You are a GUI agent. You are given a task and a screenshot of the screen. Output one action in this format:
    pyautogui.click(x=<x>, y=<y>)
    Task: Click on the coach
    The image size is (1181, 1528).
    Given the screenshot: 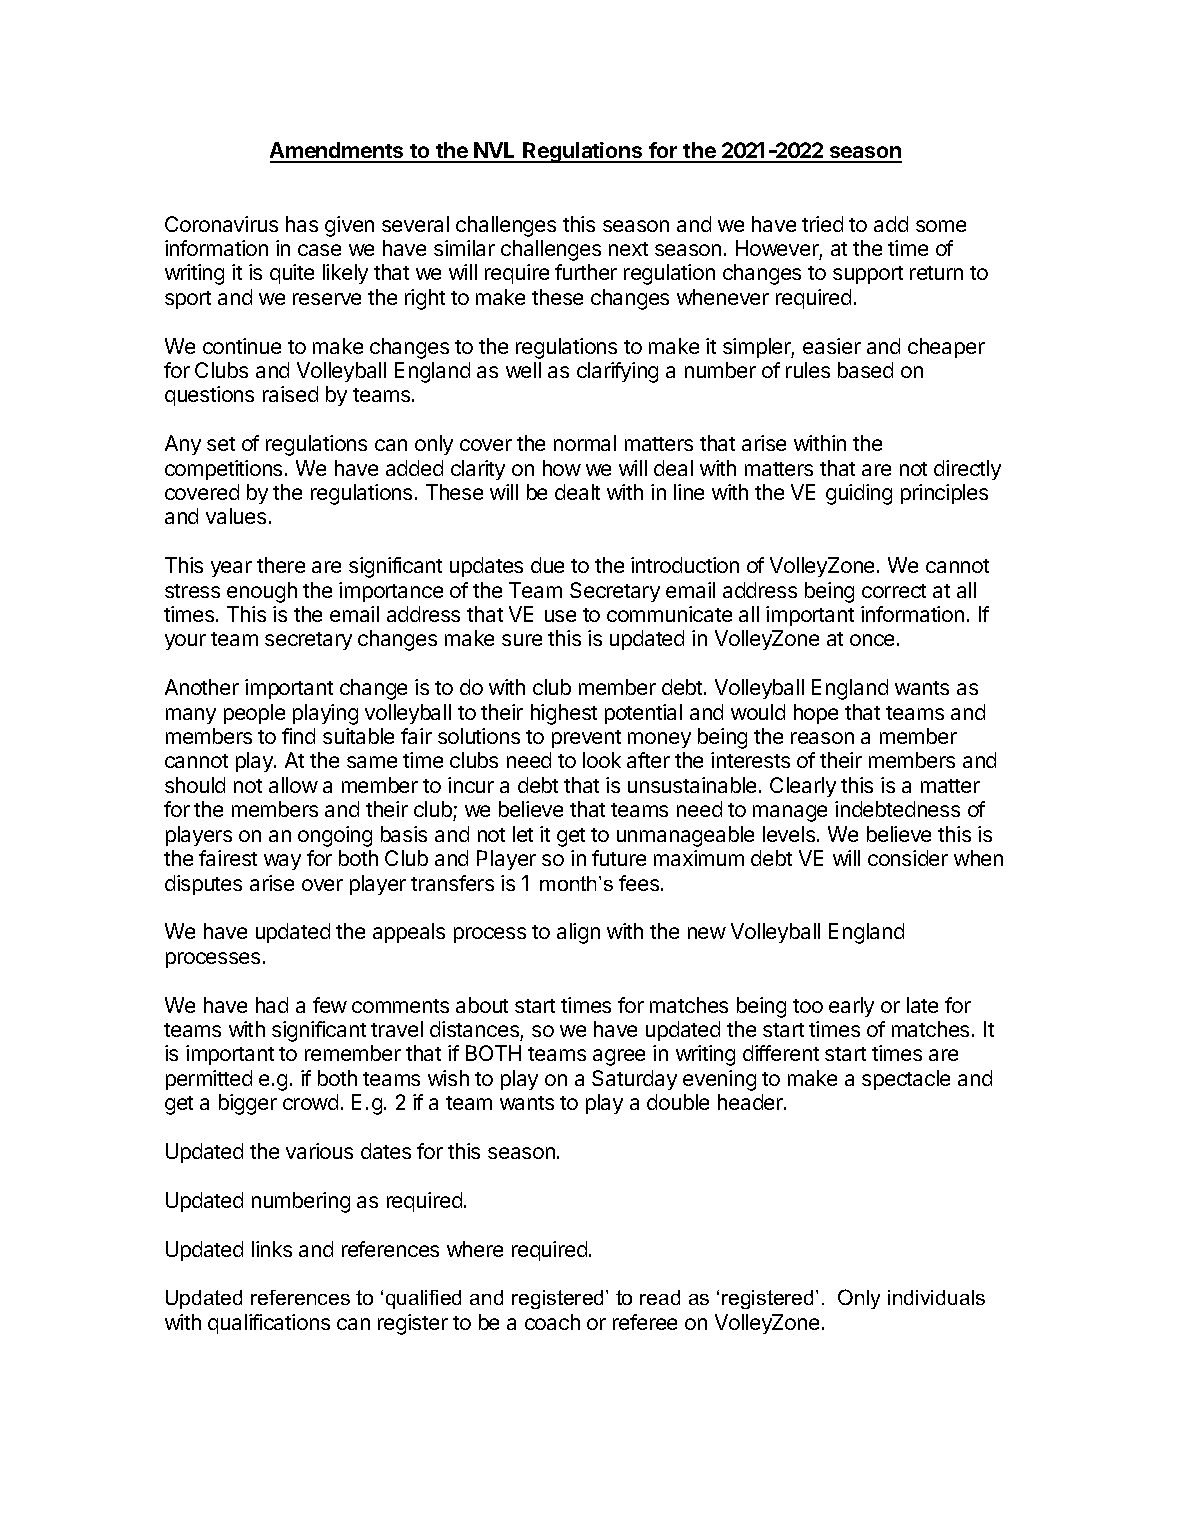 What is the action you would take?
    pyautogui.click(x=552, y=1322)
